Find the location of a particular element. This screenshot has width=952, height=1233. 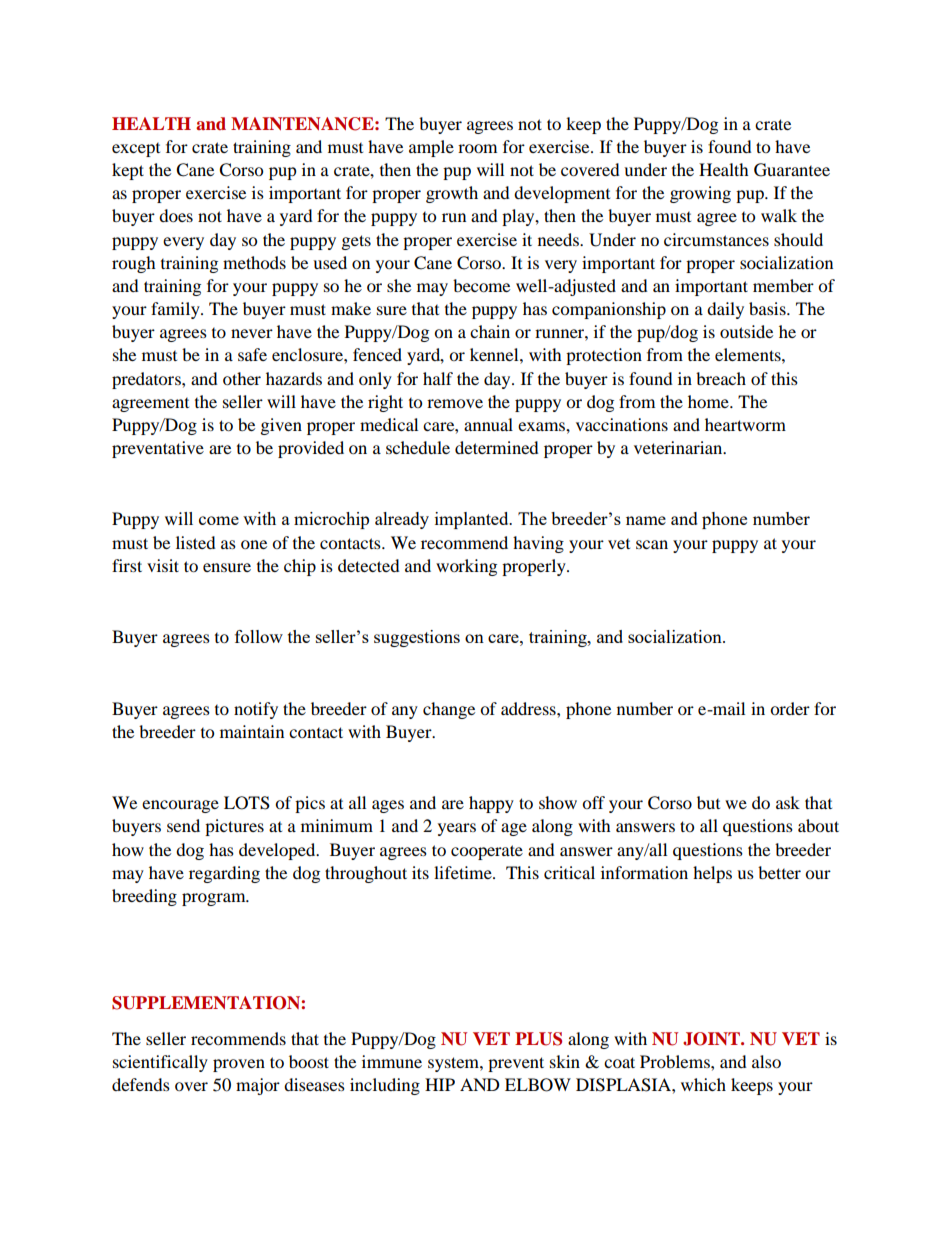

helps is located at coordinates (712, 874).
